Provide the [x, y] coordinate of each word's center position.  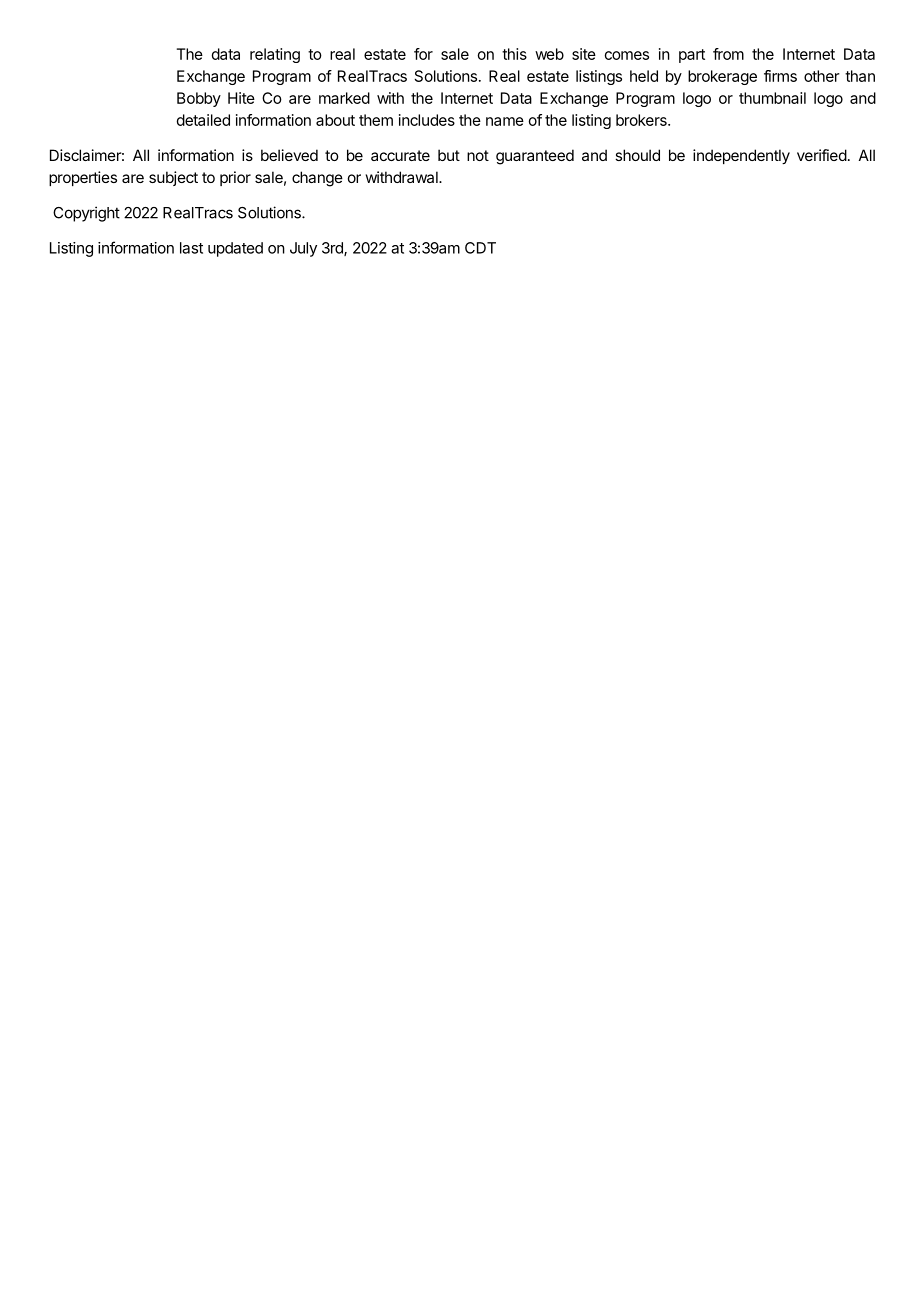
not [478, 155]
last [191, 248]
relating [275, 55]
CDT [480, 248]
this [514, 54]
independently [741, 156]
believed [289, 155]
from [728, 54]
